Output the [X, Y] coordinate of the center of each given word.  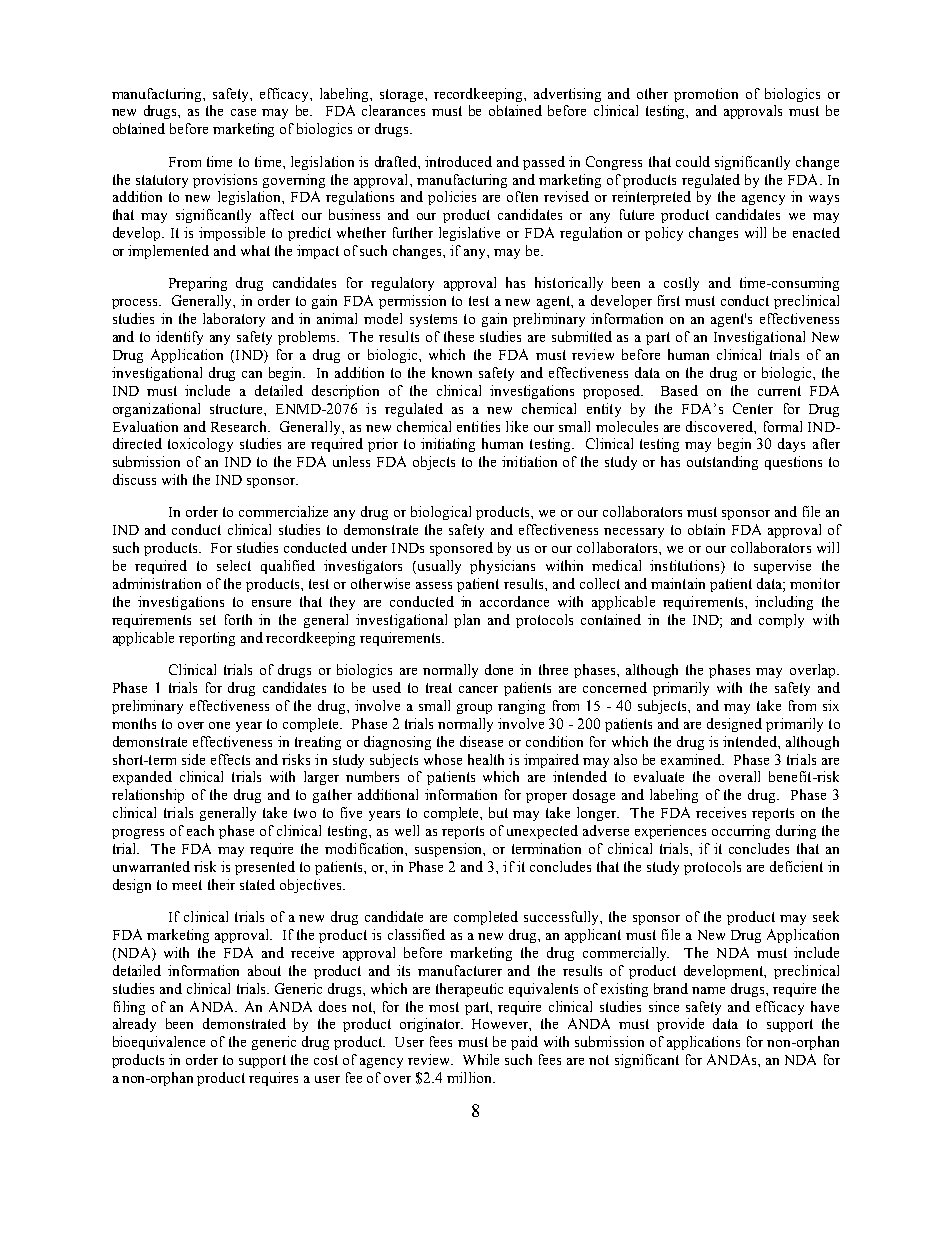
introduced [458, 161]
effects [230, 759]
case [243, 112]
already [134, 1025]
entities [478, 426]
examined [692, 759]
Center [753, 408]
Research [240, 426]
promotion [706, 95]
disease [481, 741]
